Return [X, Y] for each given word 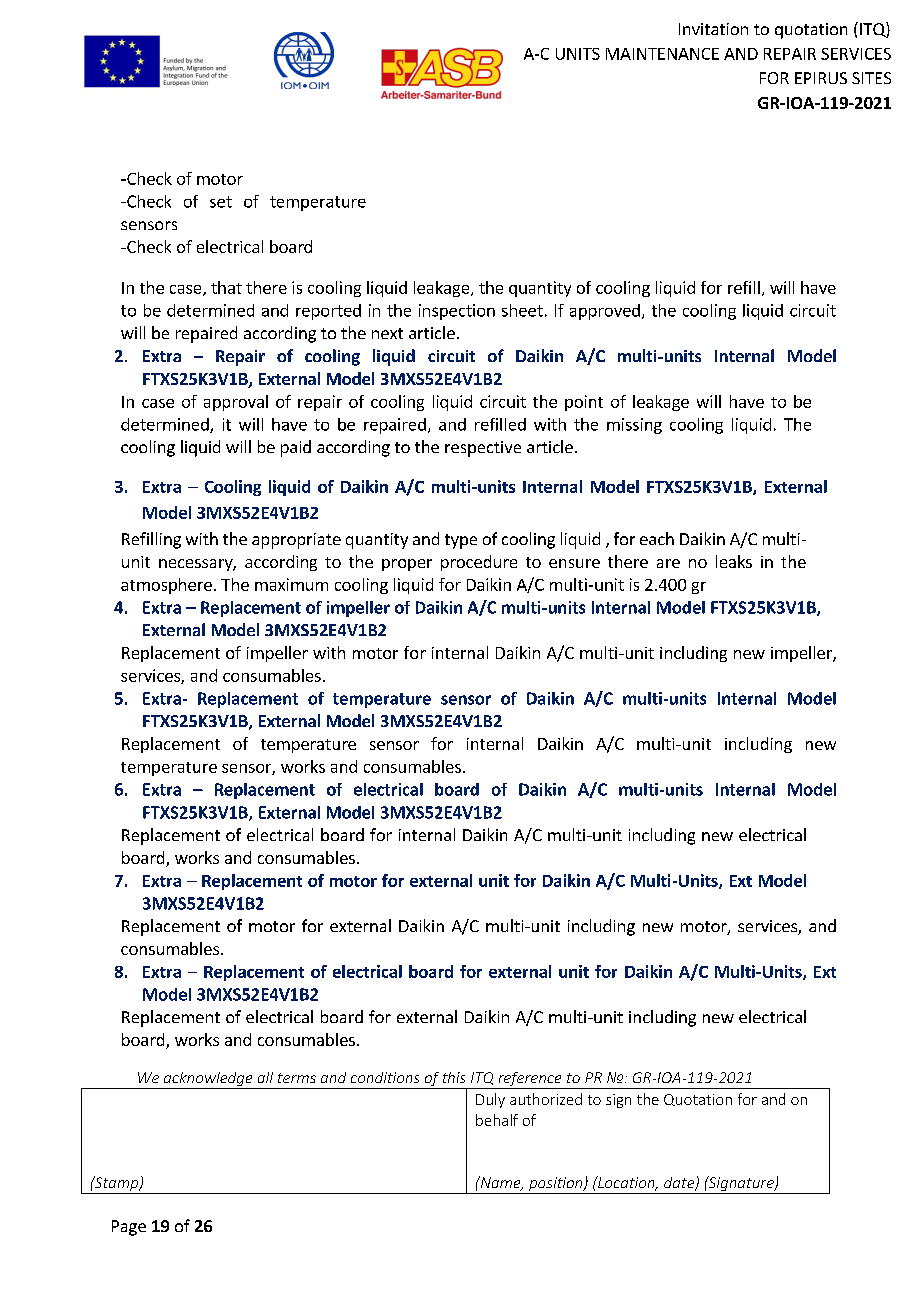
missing [634, 426]
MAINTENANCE [662, 54]
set [221, 202]
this [454, 1077]
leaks [734, 561]
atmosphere [166, 586]
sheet [522, 310]
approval [236, 403]
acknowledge [208, 1080]
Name [500, 1183]
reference [530, 1080]
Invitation [713, 29]
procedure [479, 563]
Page [129, 1228]
